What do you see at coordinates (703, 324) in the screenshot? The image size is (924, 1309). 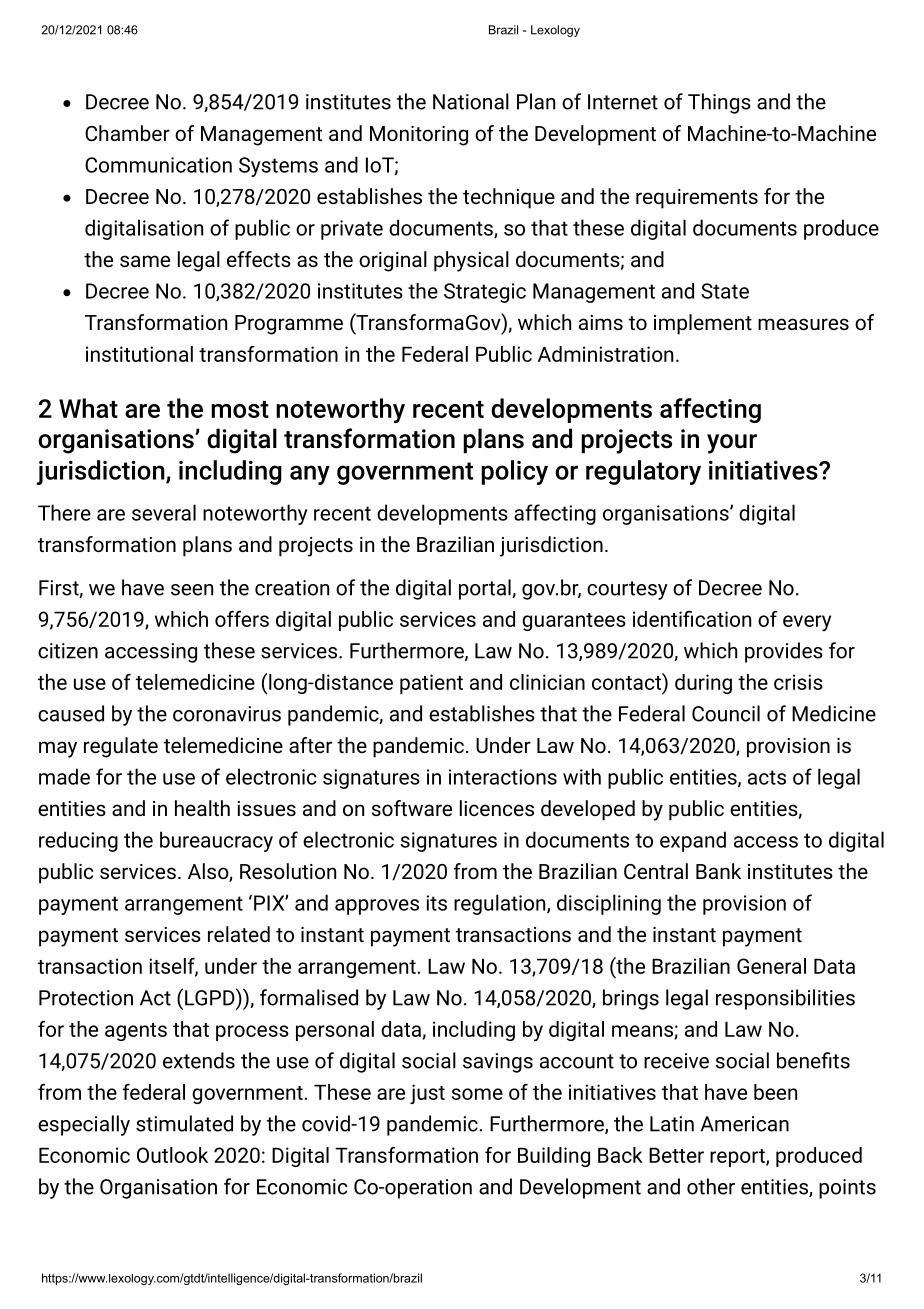 I see `implement` at bounding box center [703, 324].
